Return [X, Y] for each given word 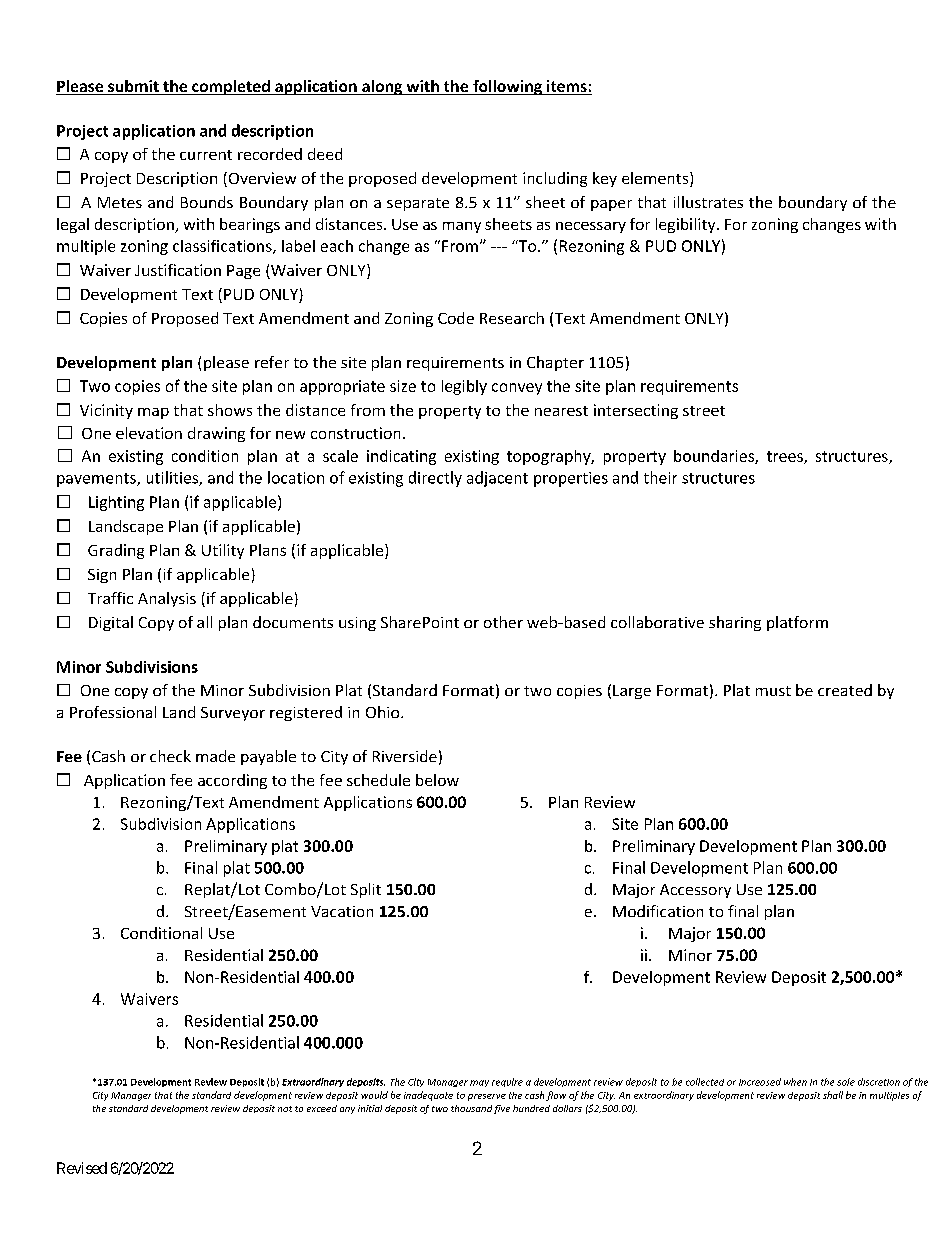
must [773, 691]
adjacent [497, 479]
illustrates [708, 202]
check [170, 756]
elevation [149, 433]
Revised [82, 1168]
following [507, 87]
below [437, 780]
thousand [471, 1108]
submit [133, 87]
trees [786, 457]
